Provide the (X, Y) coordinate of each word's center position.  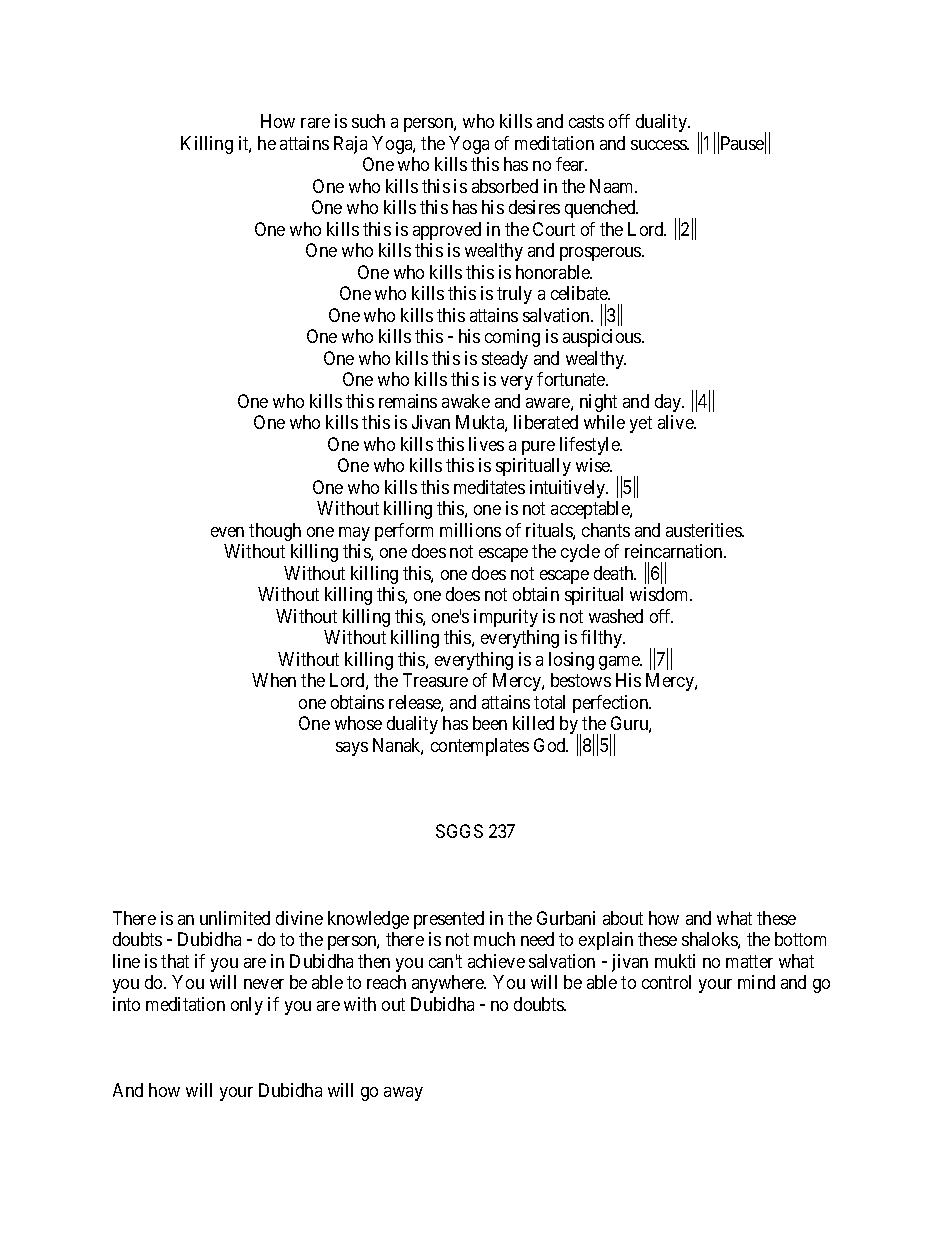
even (227, 532)
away (403, 1094)
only (247, 1006)
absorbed (505, 186)
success (659, 145)
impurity (506, 618)
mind (756, 982)
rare (315, 123)
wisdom (660, 594)
